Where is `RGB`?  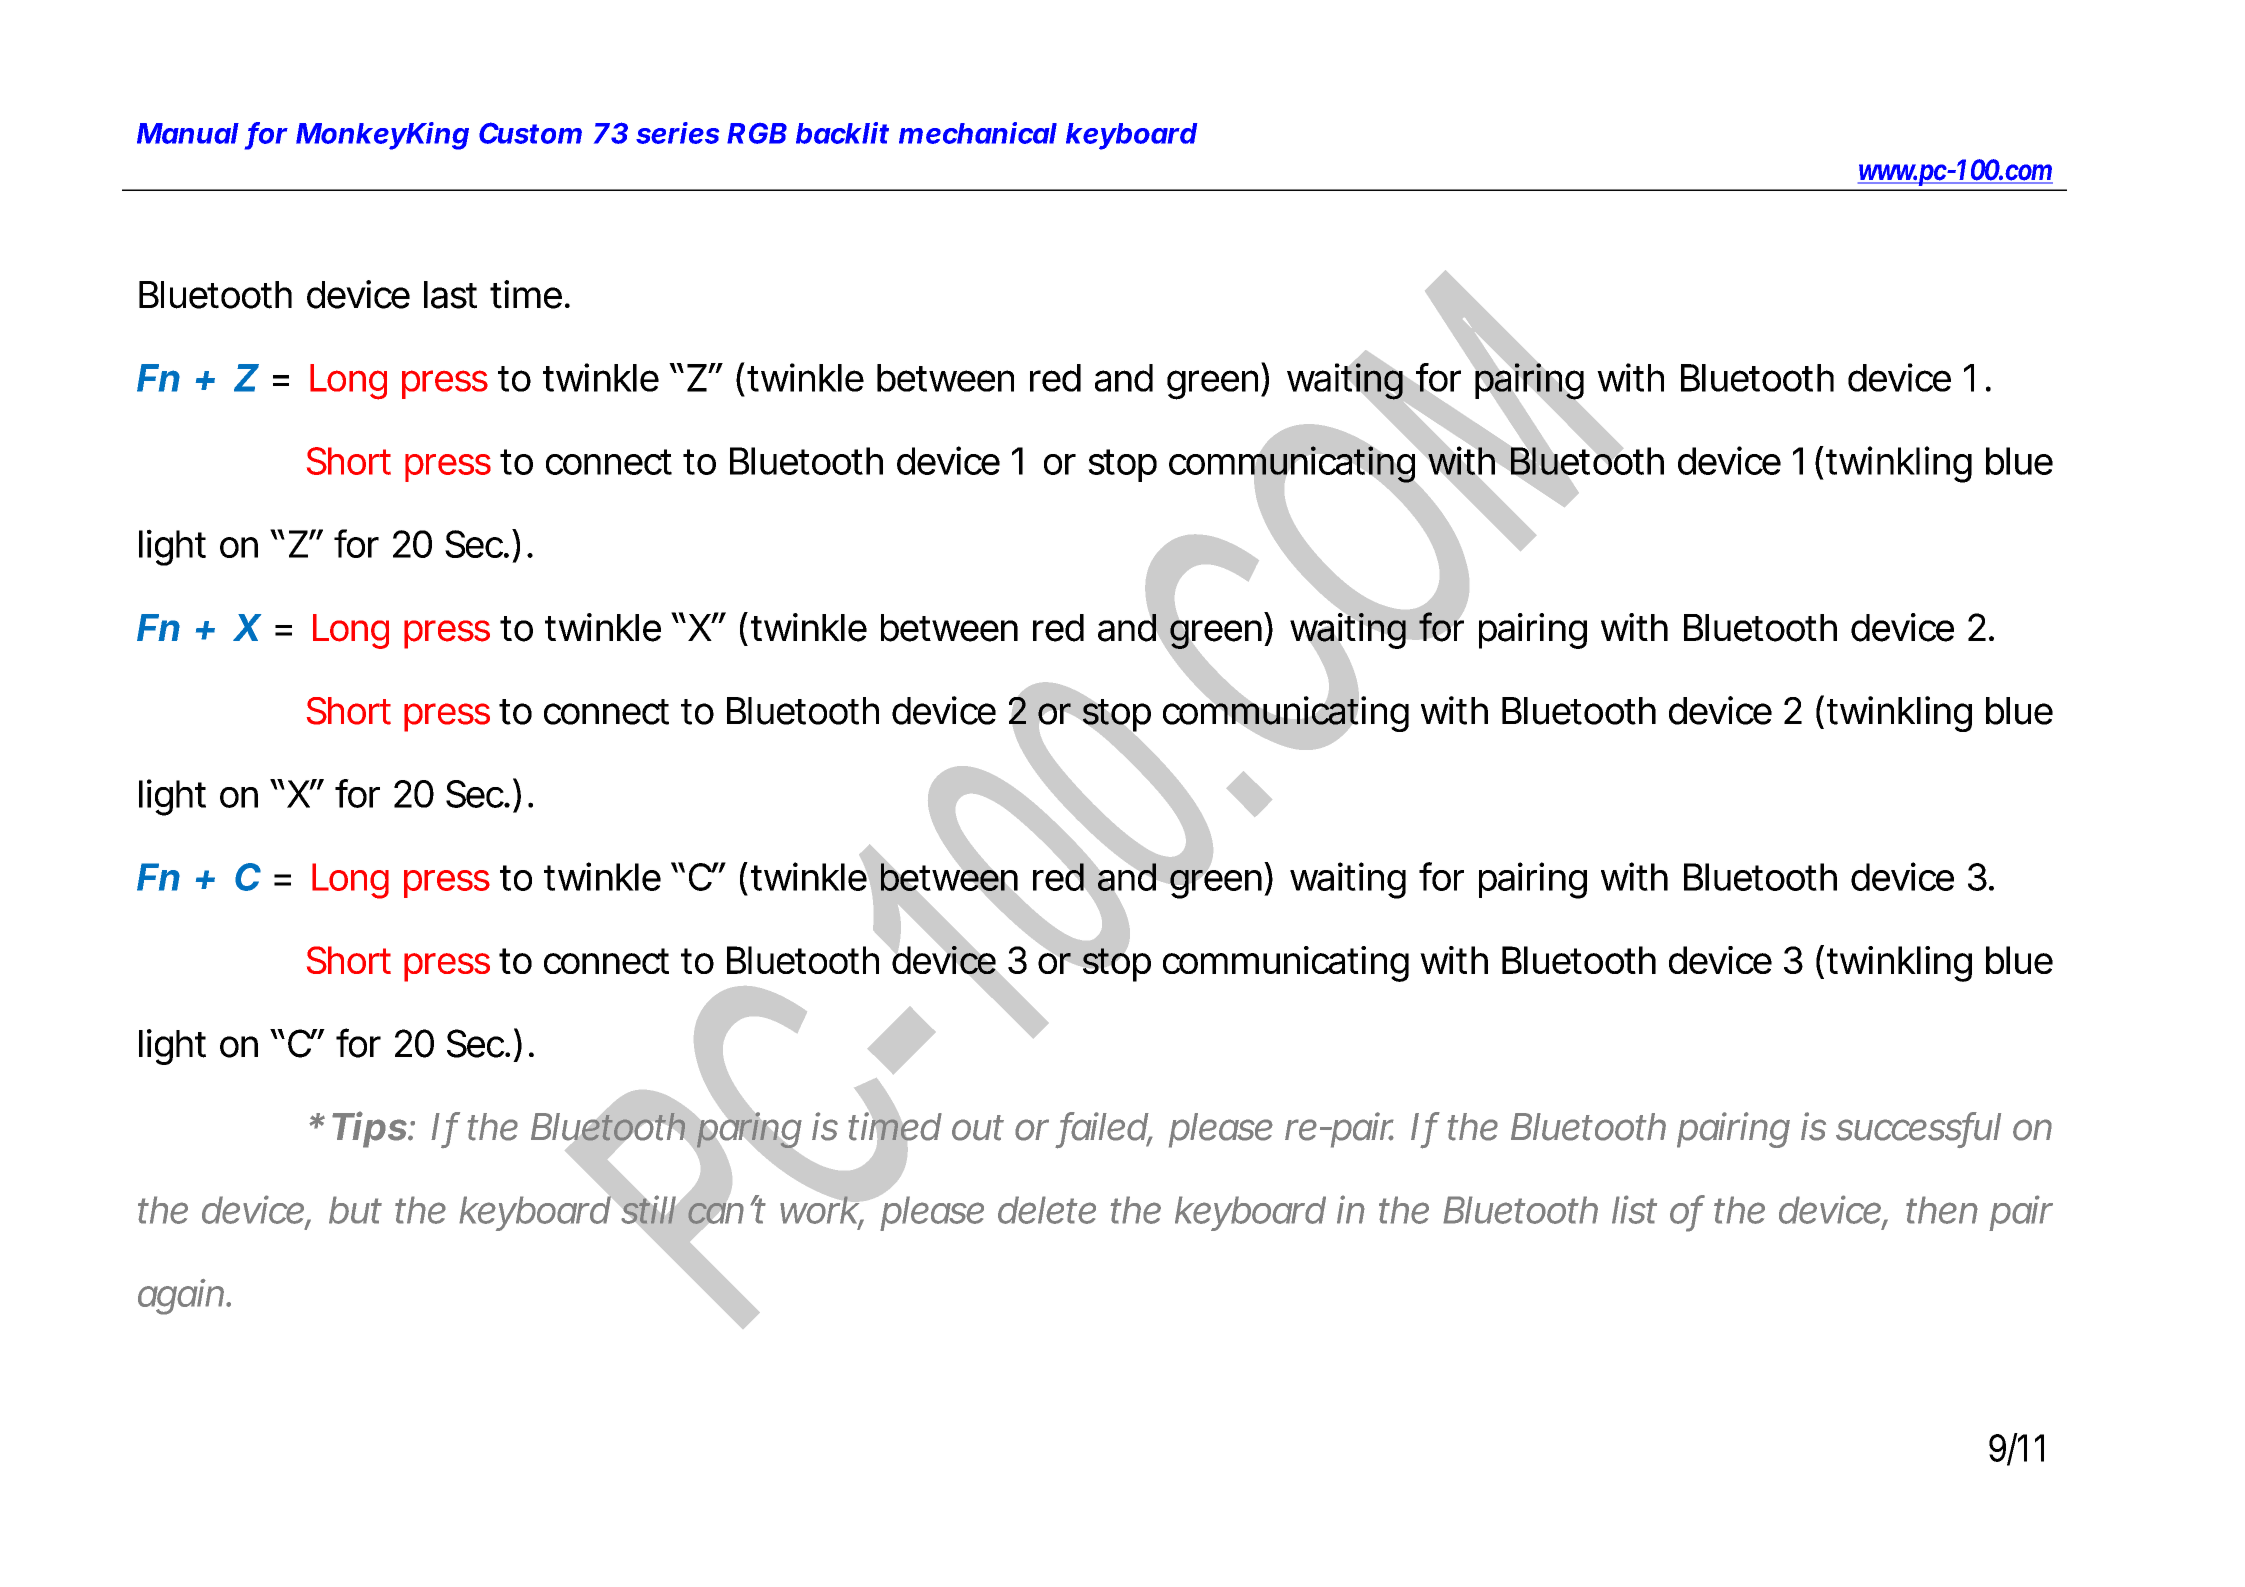
RGB is located at coordinates (757, 133).
